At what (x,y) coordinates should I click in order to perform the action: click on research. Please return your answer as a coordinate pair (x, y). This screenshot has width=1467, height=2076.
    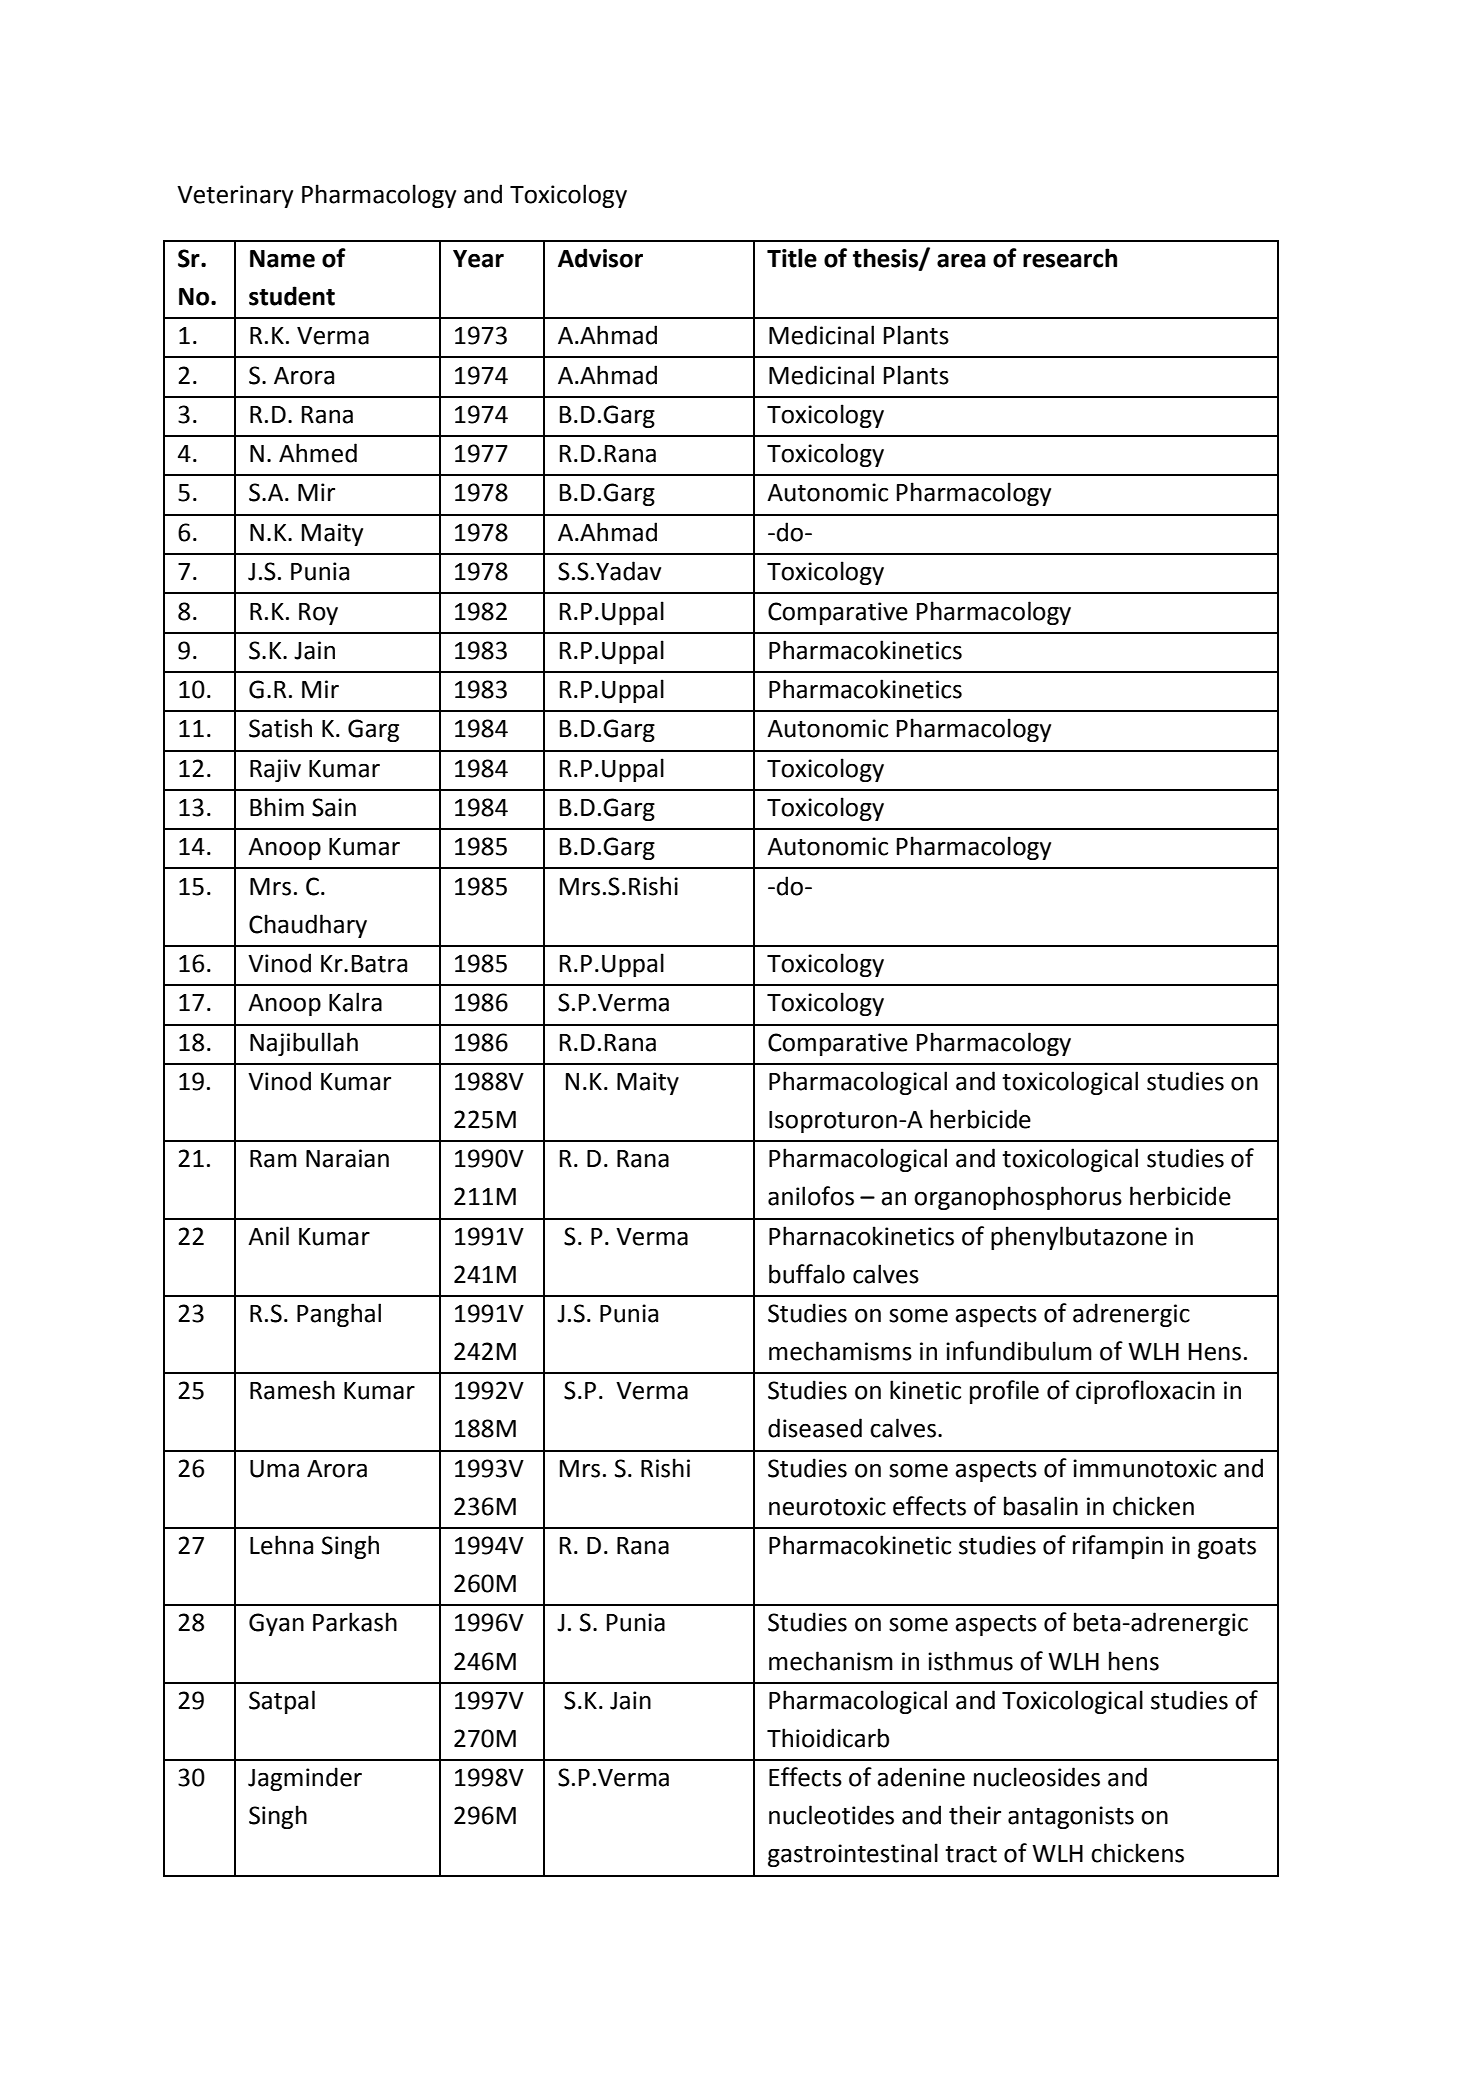
    Looking at the image, I should click on (1070, 258).
